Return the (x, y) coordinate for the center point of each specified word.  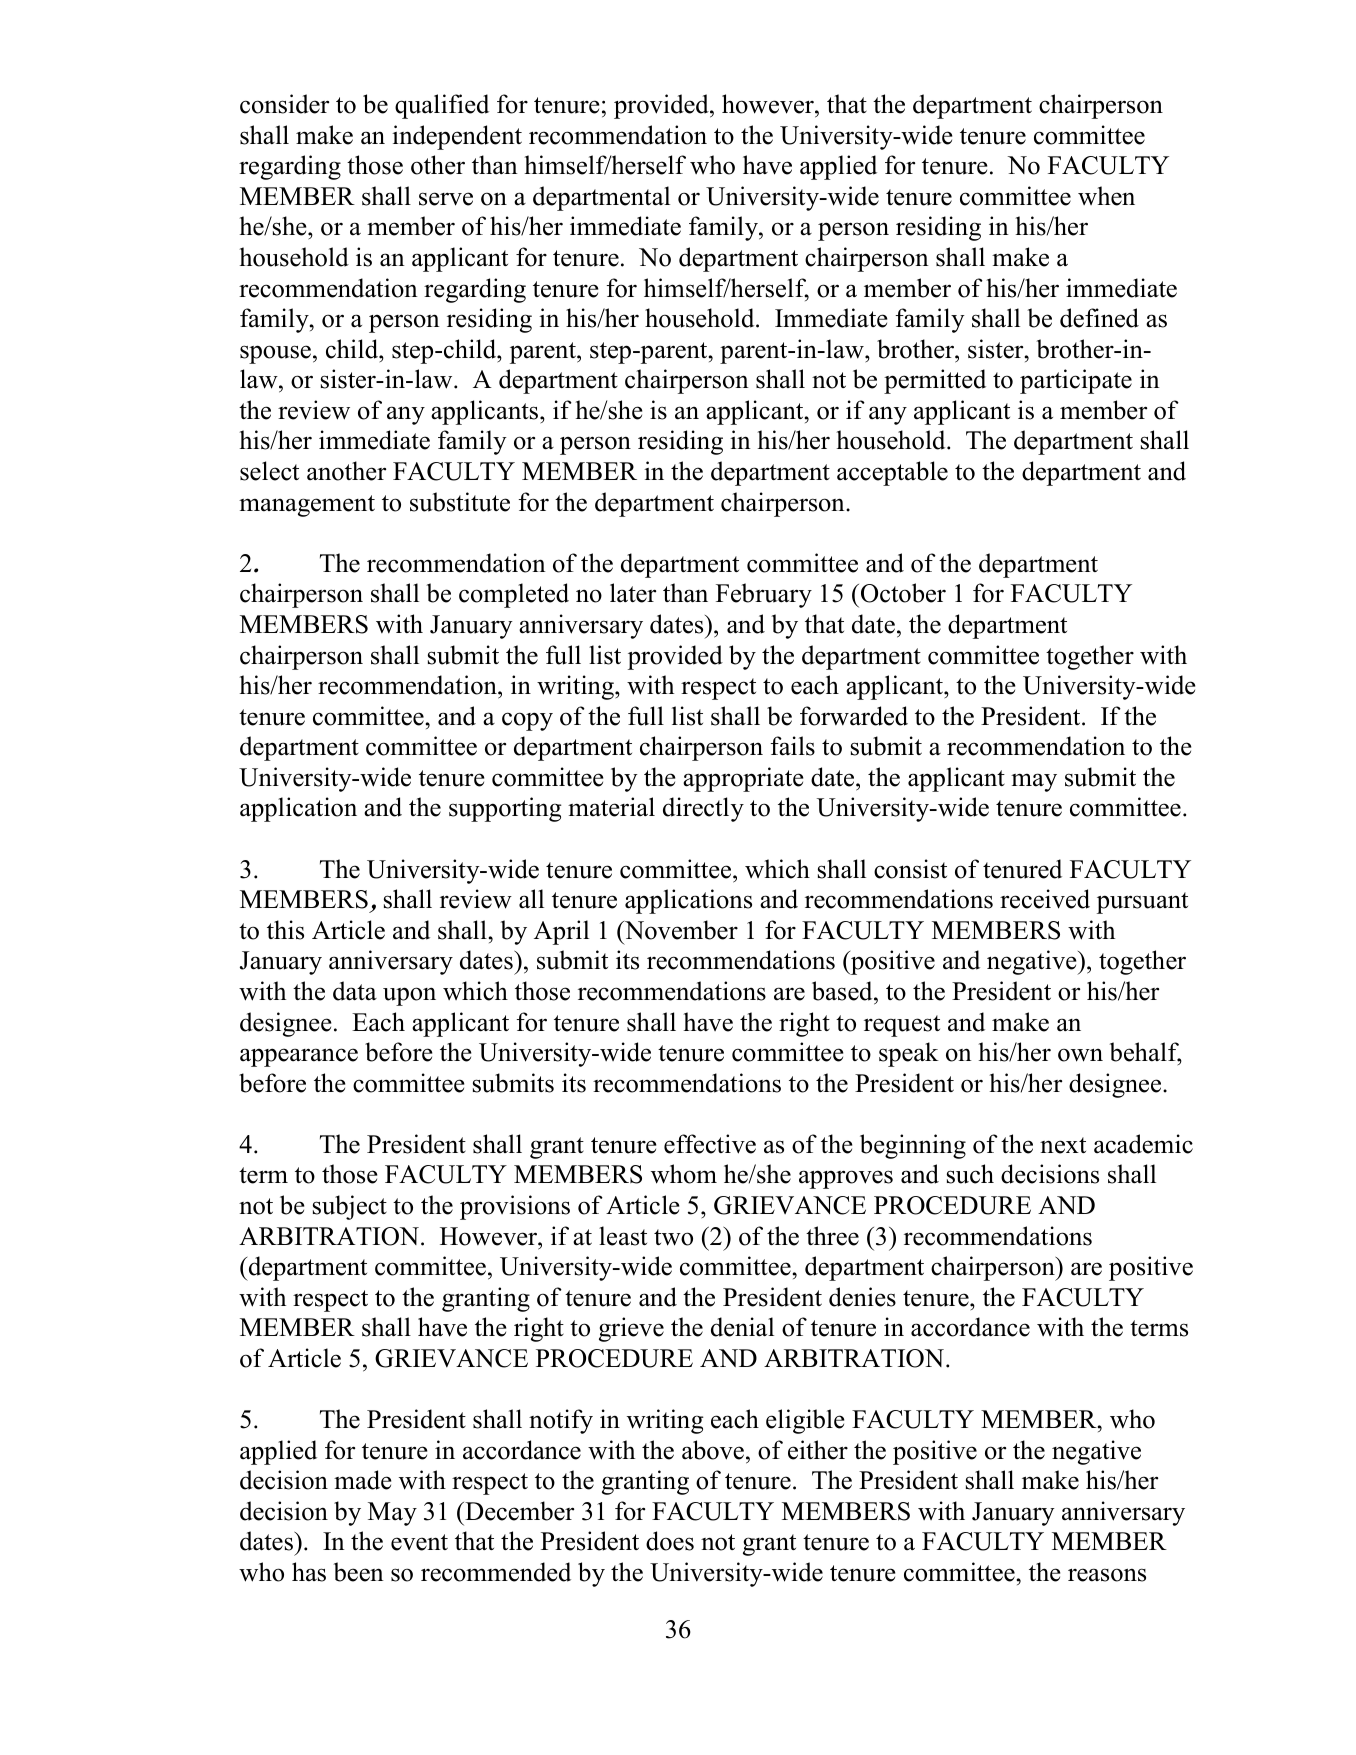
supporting (505, 809)
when (1106, 196)
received (1045, 899)
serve (446, 199)
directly (703, 809)
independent (457, 137)
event (419, 1542)
